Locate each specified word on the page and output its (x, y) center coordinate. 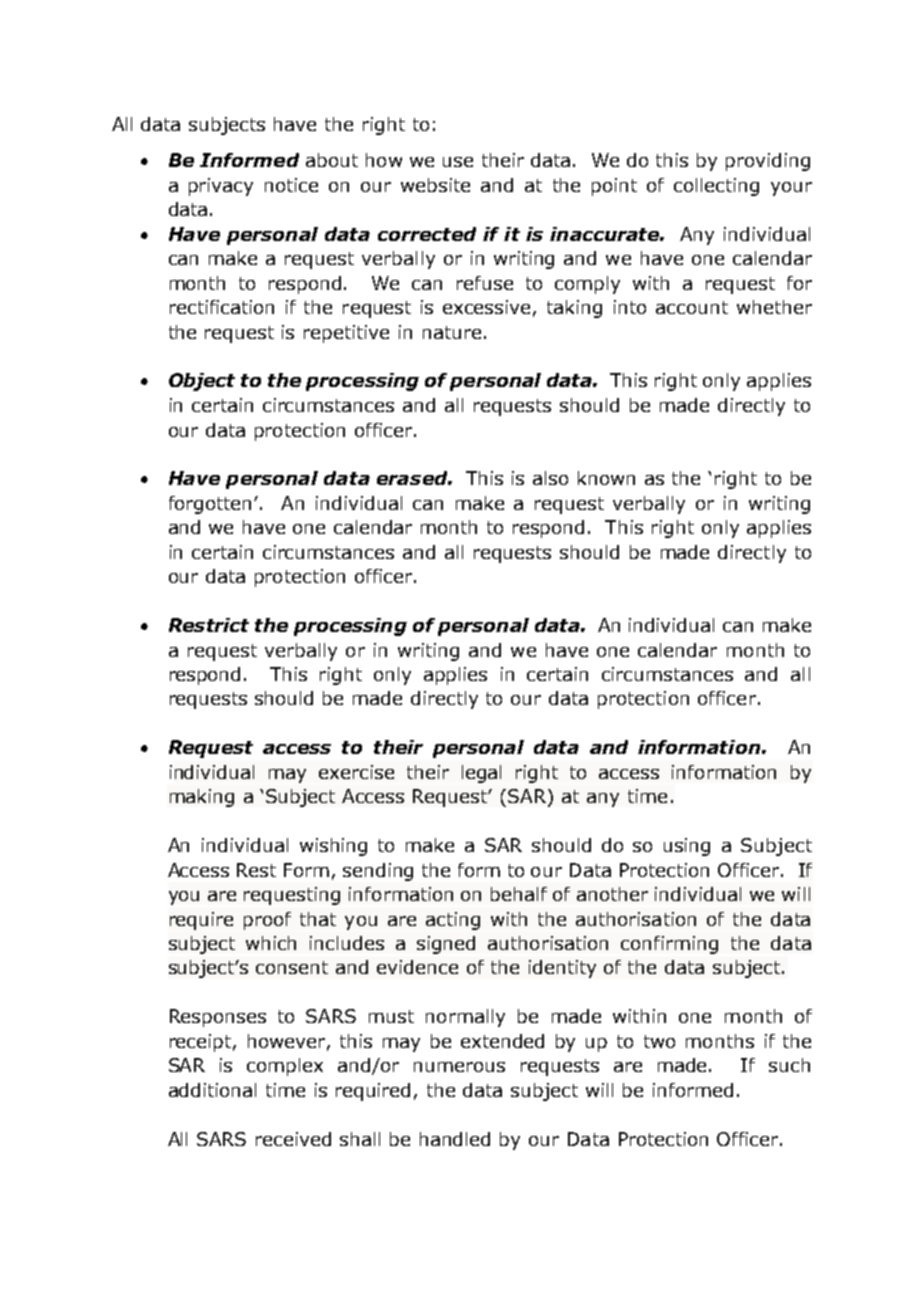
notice (291, 185)
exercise (356, 772)
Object (202, 382)
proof (267, 921)
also (550, 478)
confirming (669, 945)
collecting (716, 187)
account (692, 307)
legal (481, 774)
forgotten (212, 505)
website (435, 185)
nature (452, 332)
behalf (519, 894)
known (606, 478)
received (293, 1139)
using (687, 847)
